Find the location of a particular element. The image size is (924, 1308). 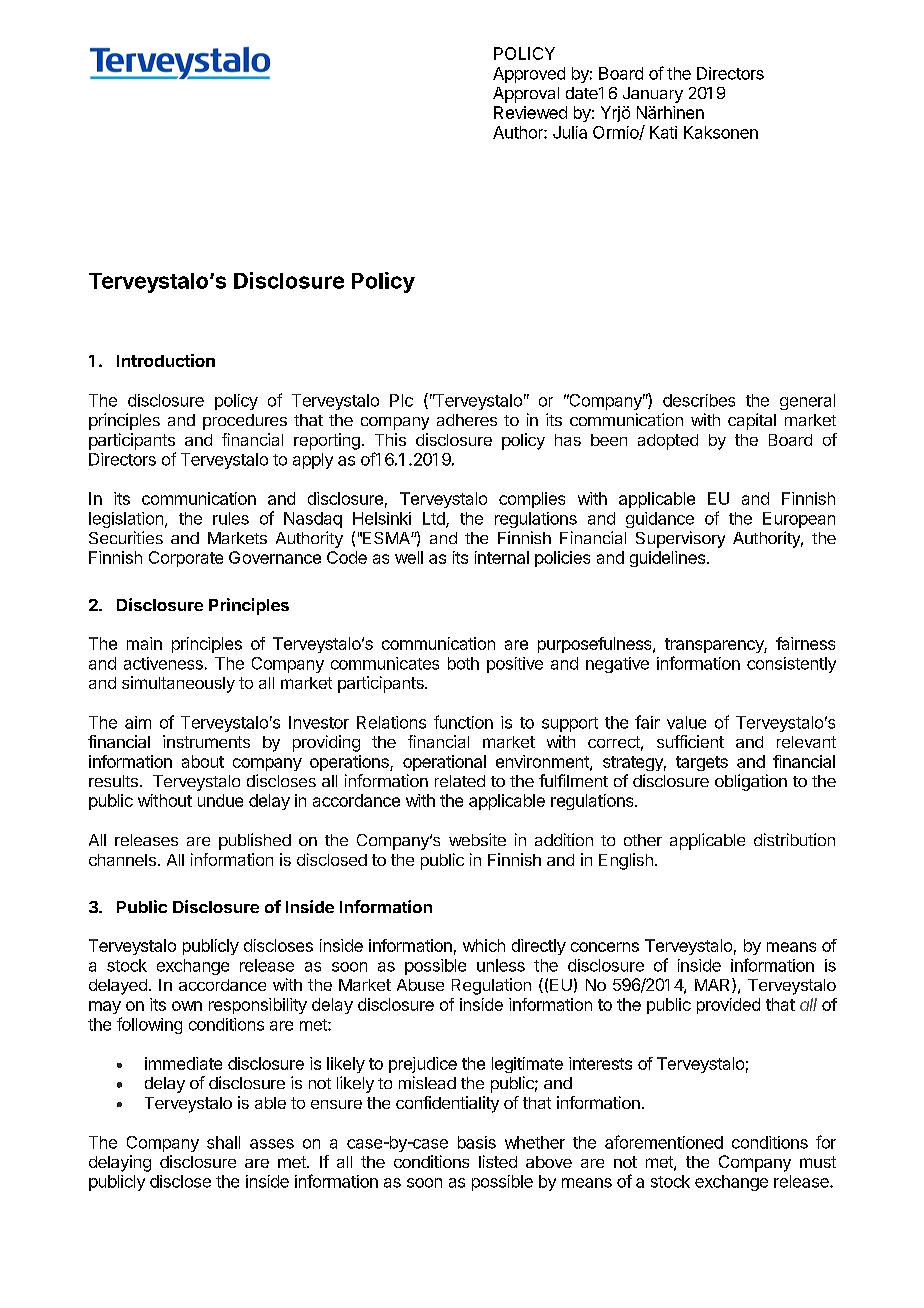

basis is located at coordinates (477, 1142).
